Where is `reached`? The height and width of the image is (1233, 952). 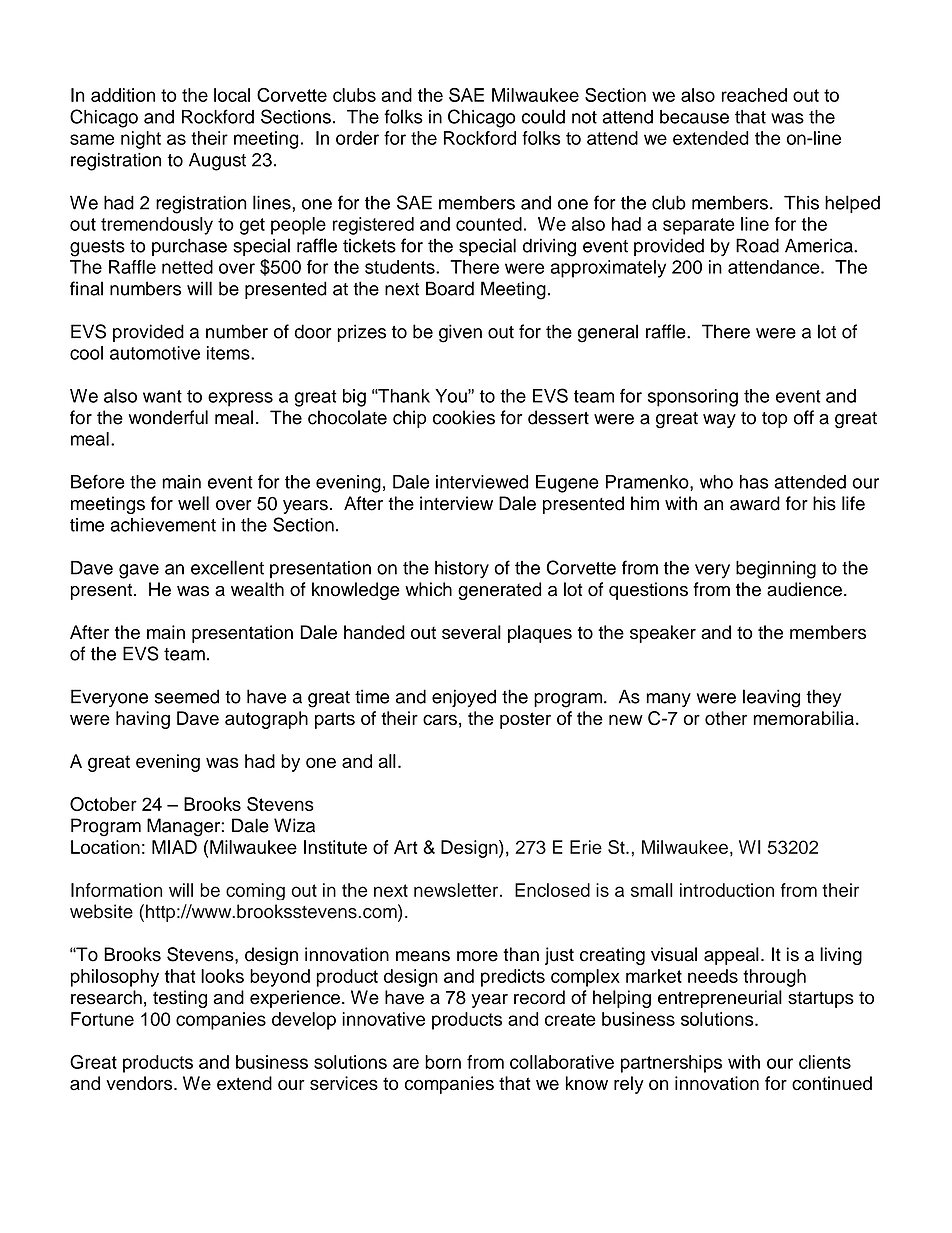 reached is located at coordinates (754, 95).
